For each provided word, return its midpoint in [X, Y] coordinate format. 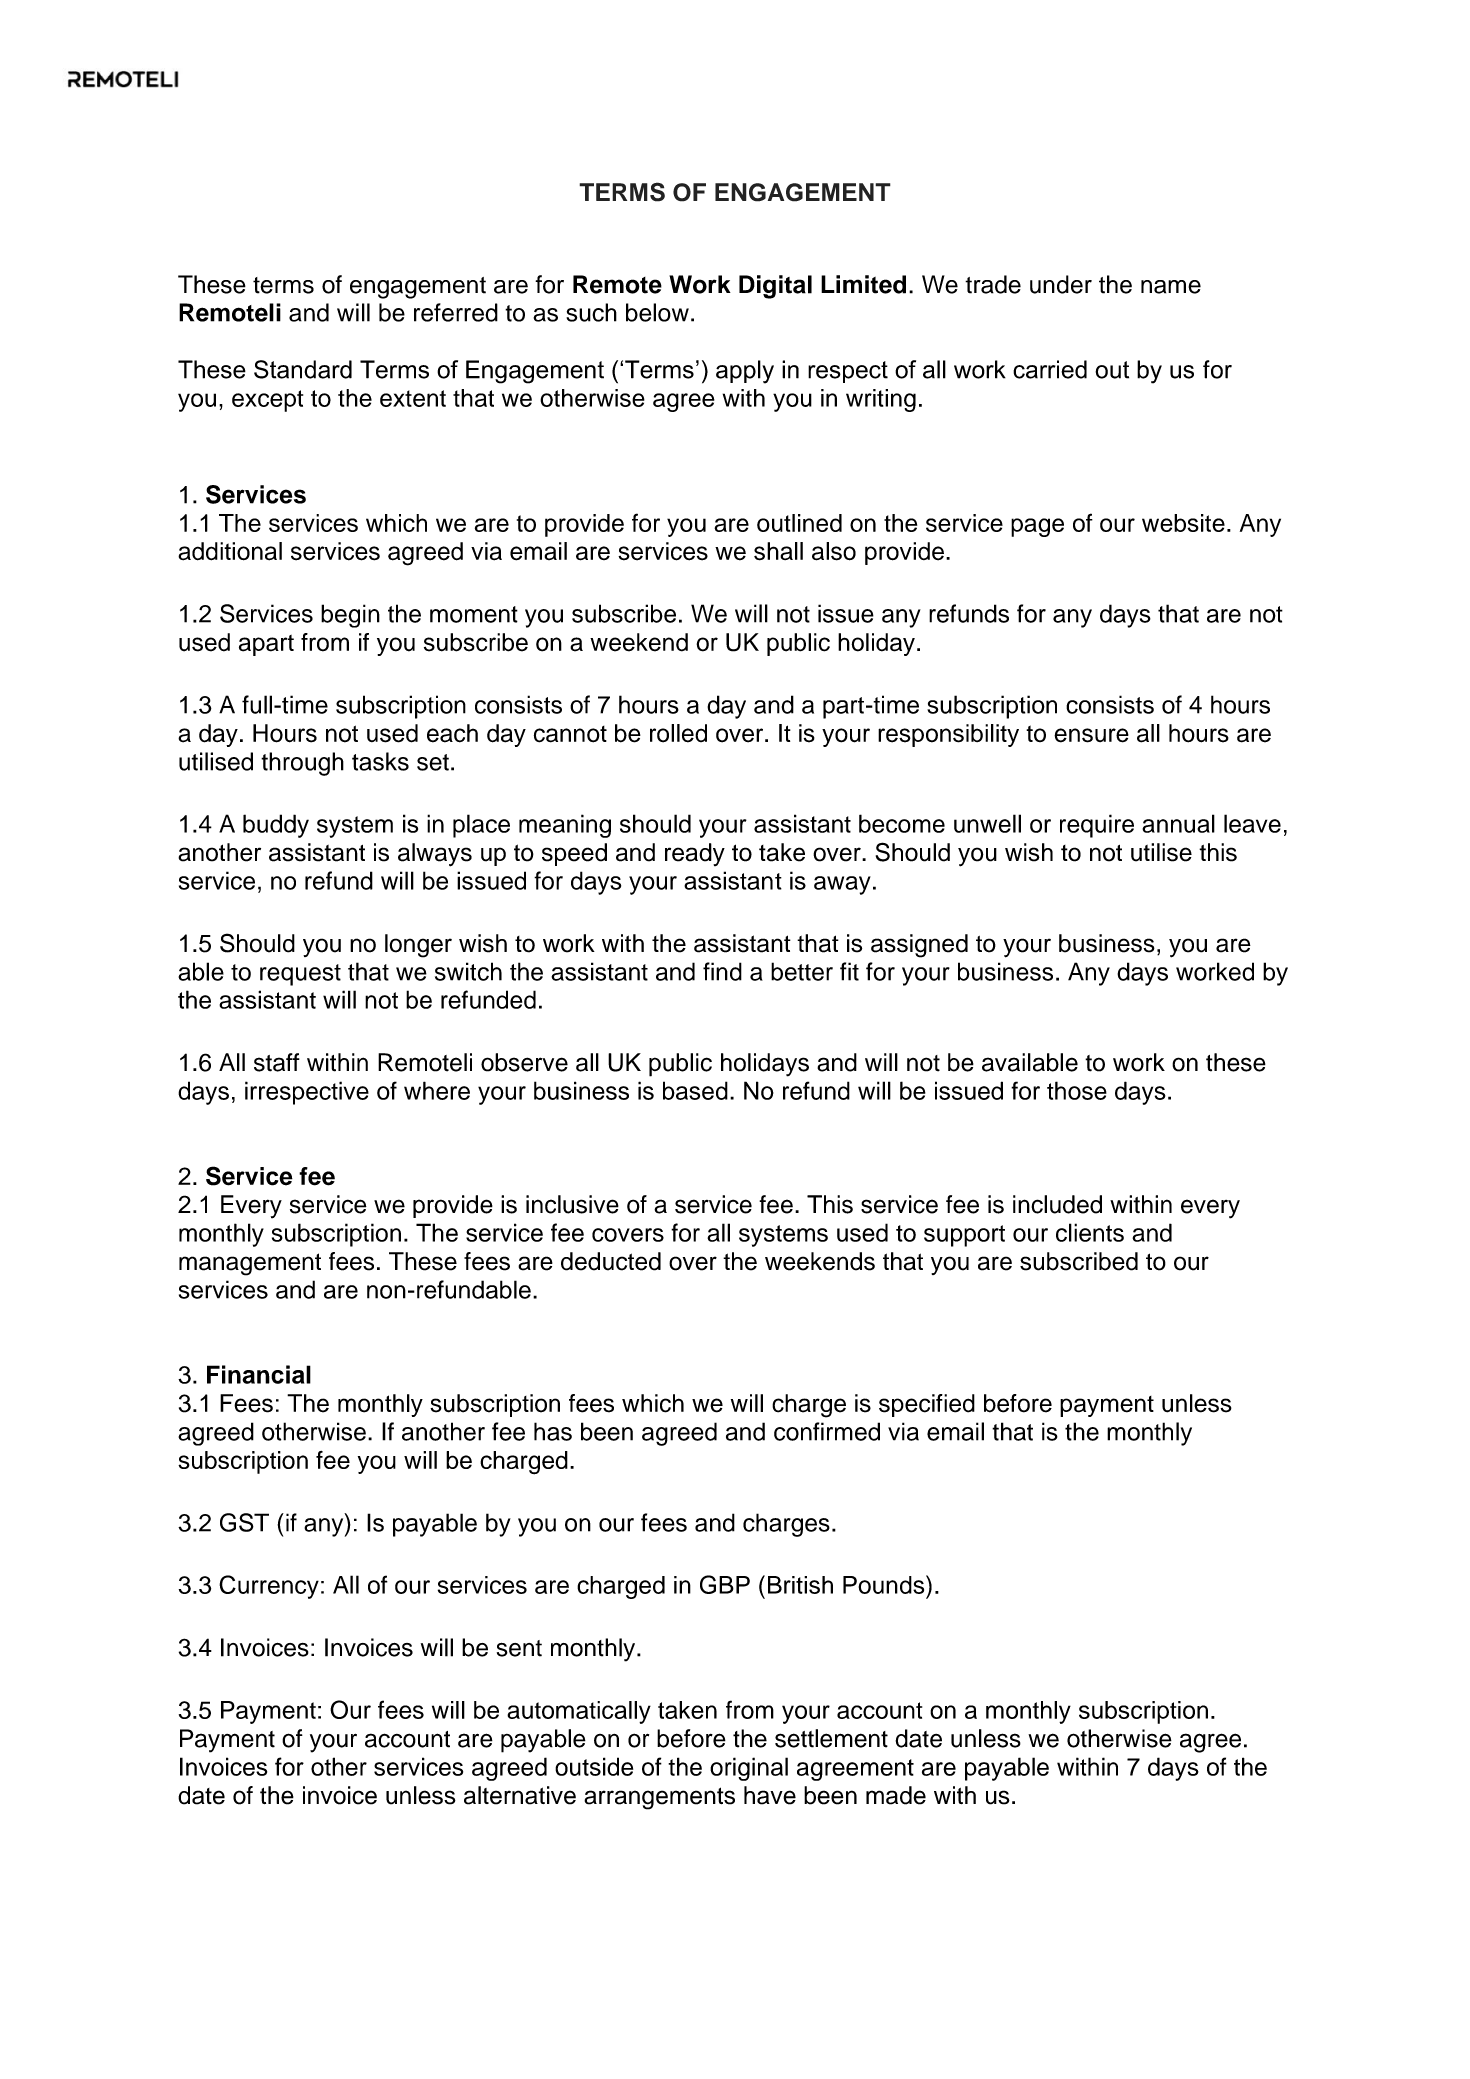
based [695, 1090]
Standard [303, 369]
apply [745, 372]
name [1171, 287]
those [1077, 1090]
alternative [520, 1795]
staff [277, 1062]
